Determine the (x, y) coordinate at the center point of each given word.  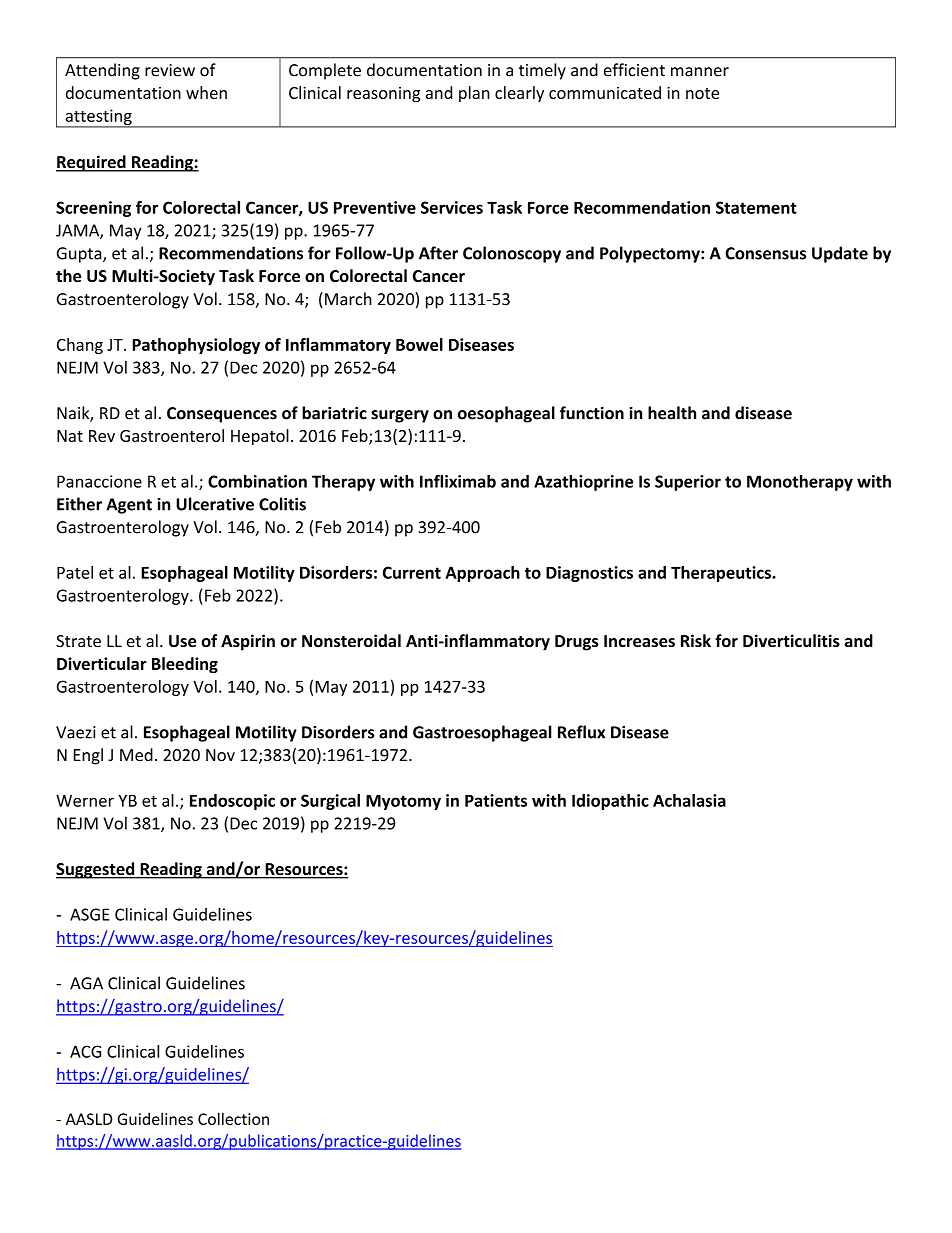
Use (182, 641)
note (702, 93)
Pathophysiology (196, 346)
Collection (233, 1118)
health (672, 413)
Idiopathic (610, 802)
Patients (496, 800)
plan (474, 94)
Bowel (419, 344)
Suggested (96, 870)
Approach (482, 574)
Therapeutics (722, 574)
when (206, 92)
